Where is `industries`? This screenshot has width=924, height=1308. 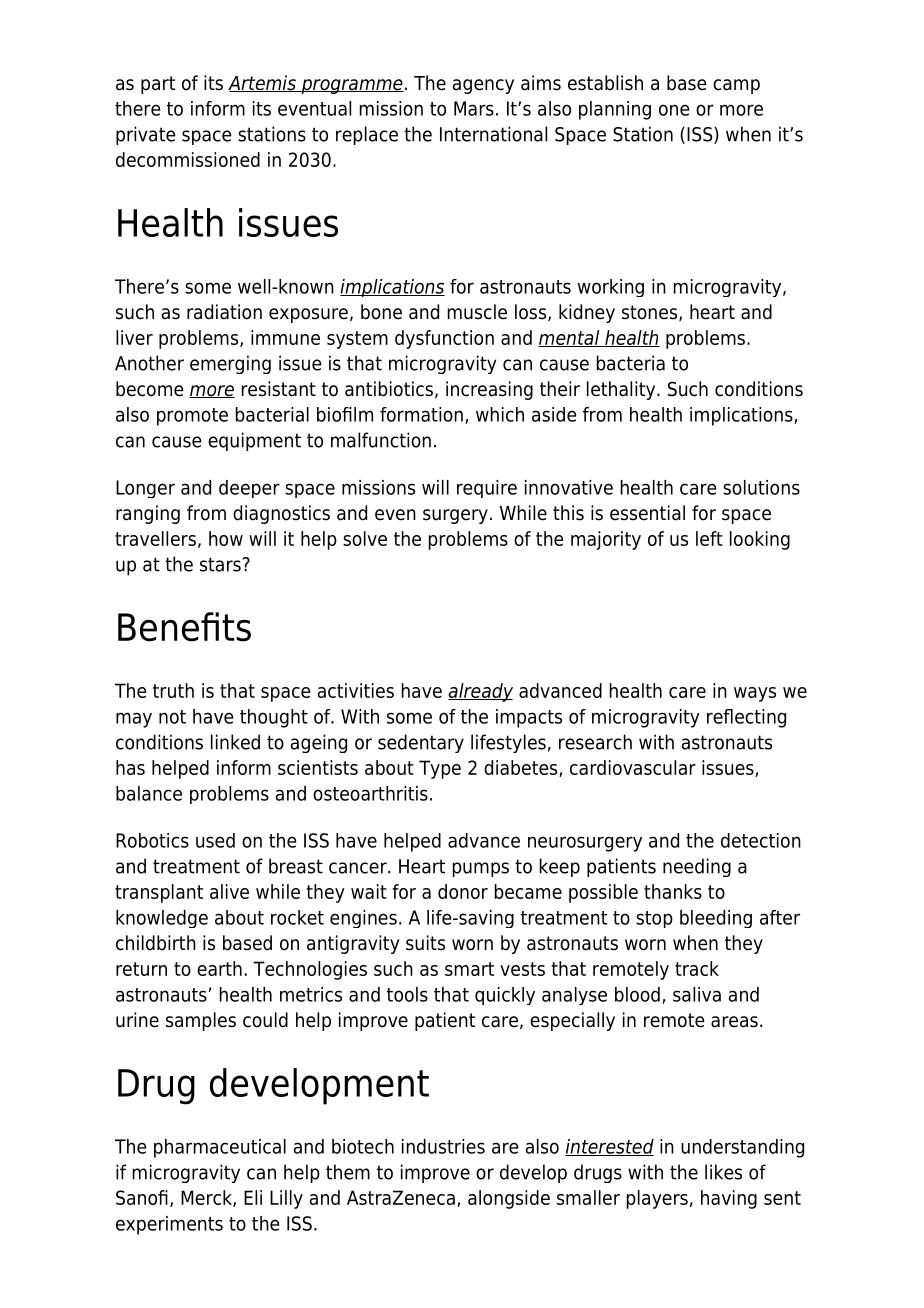 industries is located at coordinates (443, 1146).
